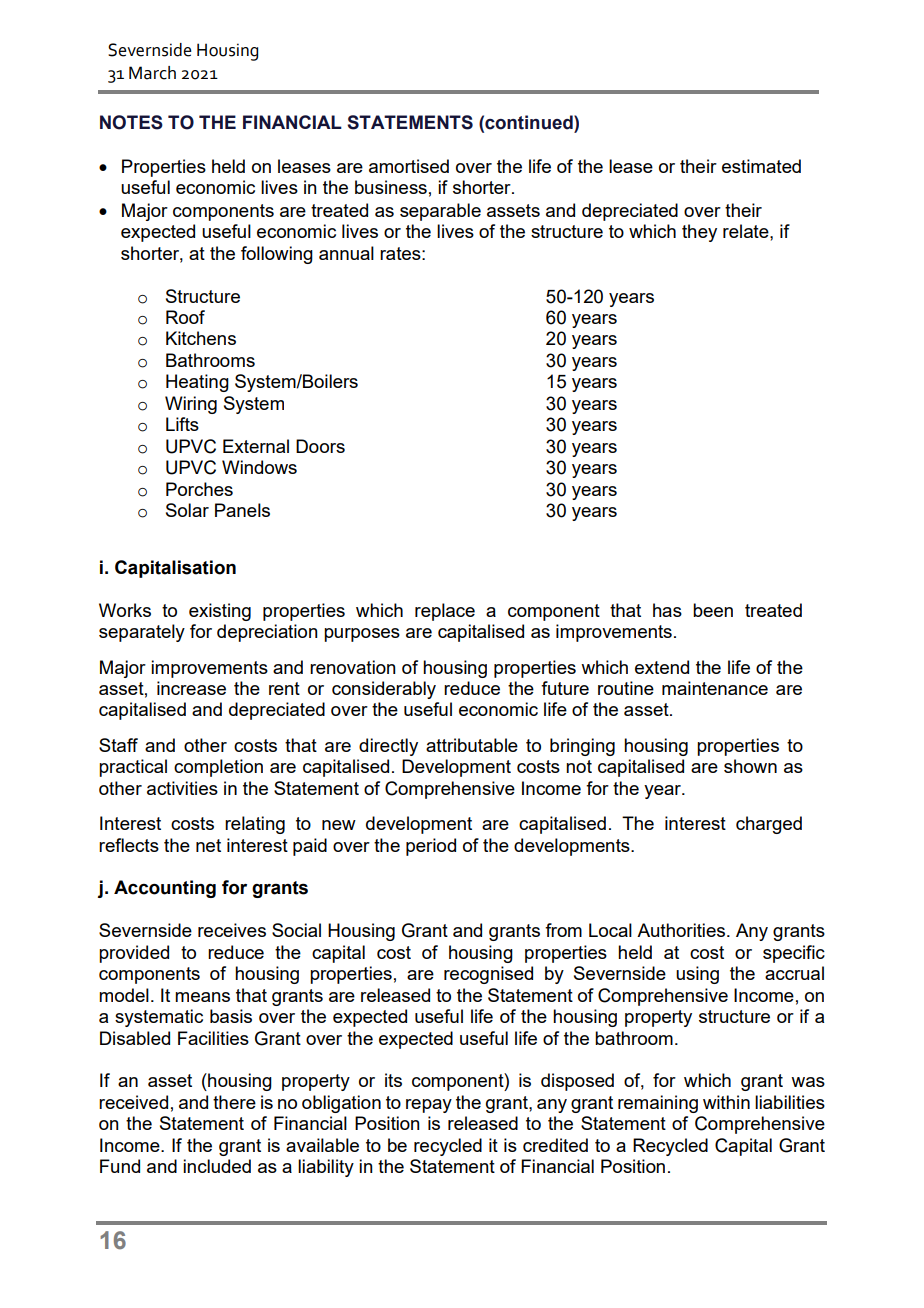 The height and width of the image is (1308, 924). What do you see at coordinates (429, 1106) in the image?
I see `repay` at bounding box center [429, 1106].
